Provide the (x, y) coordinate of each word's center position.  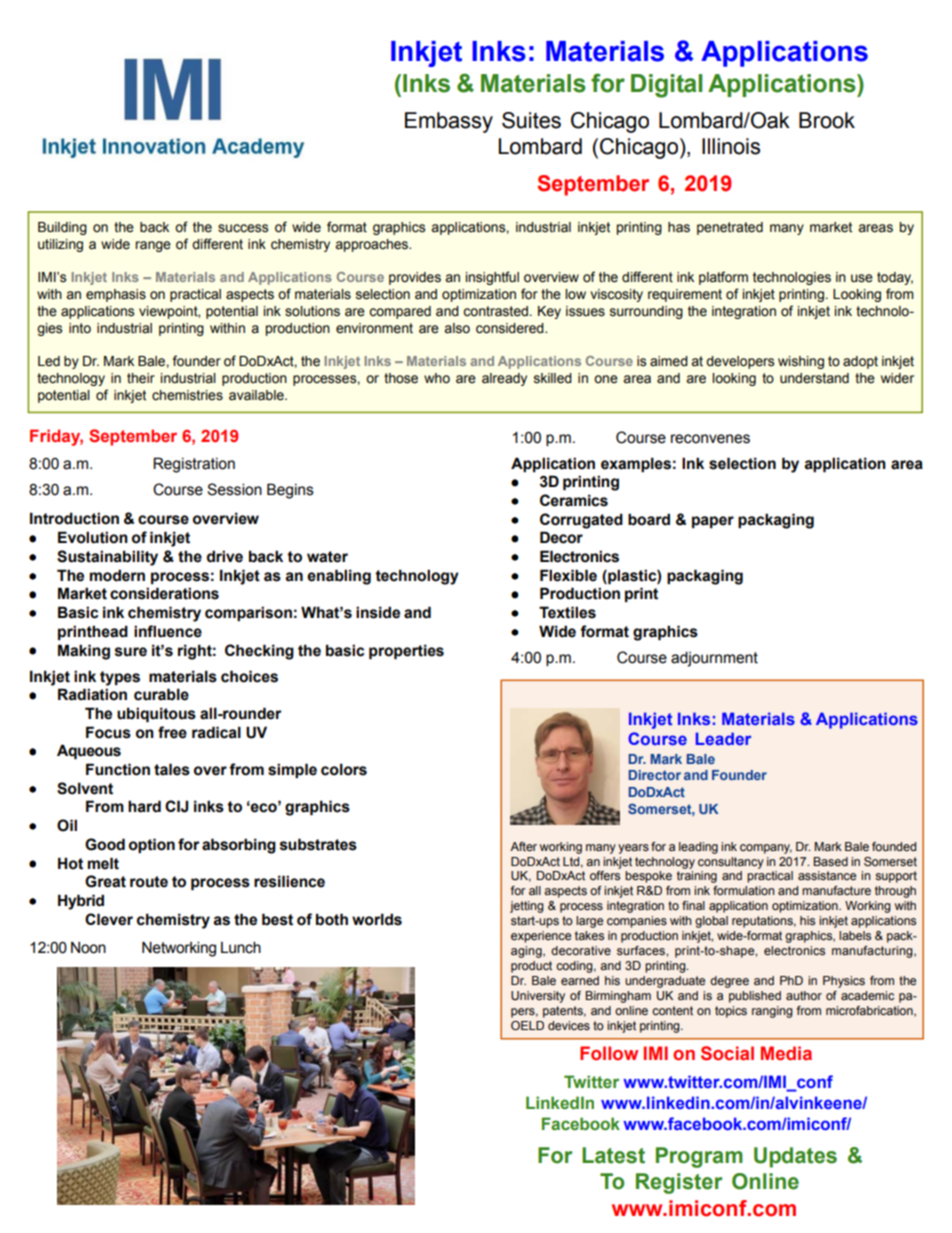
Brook (827, 120)
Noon (88, 948)
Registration (194, 465)
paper (713, 522)
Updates (795, 1157)
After (523, 846)
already (504, 379)
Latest (613, 1155)
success (243, 228)
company (766, 849)
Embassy (449, 122)
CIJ (176, 806)
